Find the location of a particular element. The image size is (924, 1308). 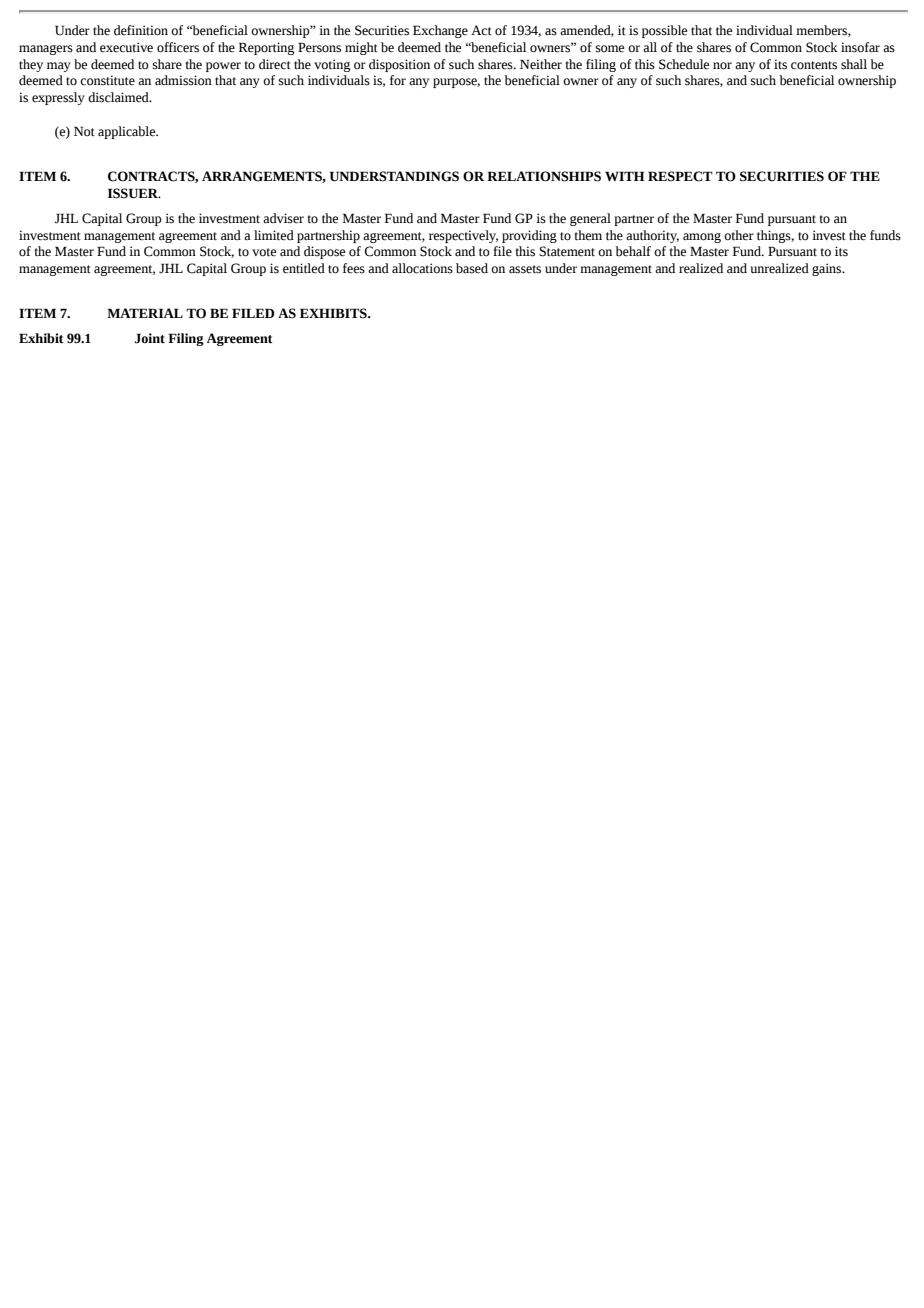

Exchange is located at coordinates (440, 31).
